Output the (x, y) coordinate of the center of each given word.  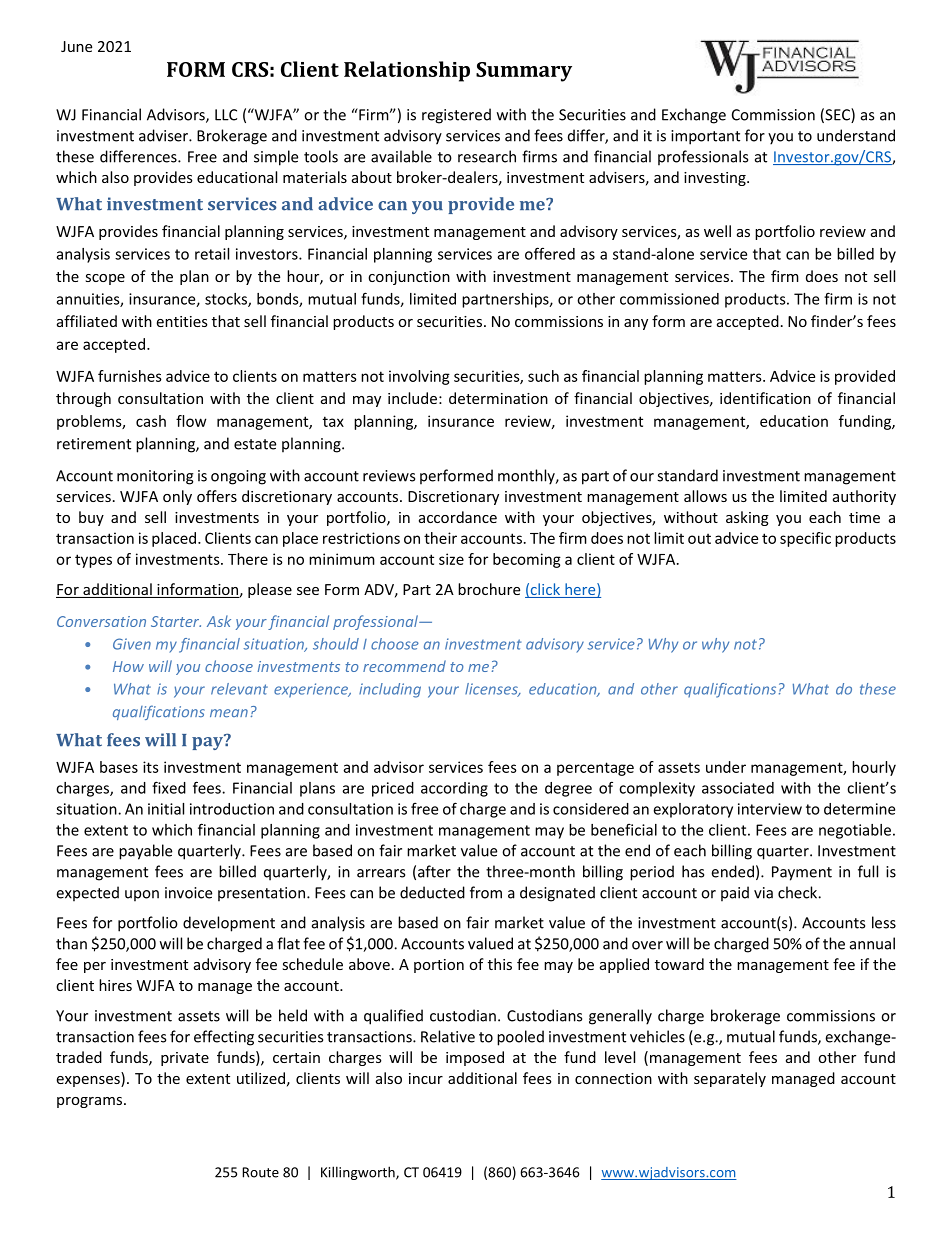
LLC (226, 115)
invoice (188, 893)
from (486, 892)
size (451, 559)
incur (426, 1078)
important (705, 137)
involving (419, 377)
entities (182, 321)
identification (765, 398)
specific (805, 539)
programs (91, 1102)
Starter (176, 621)
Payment (802, 873)
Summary (524, 72)
